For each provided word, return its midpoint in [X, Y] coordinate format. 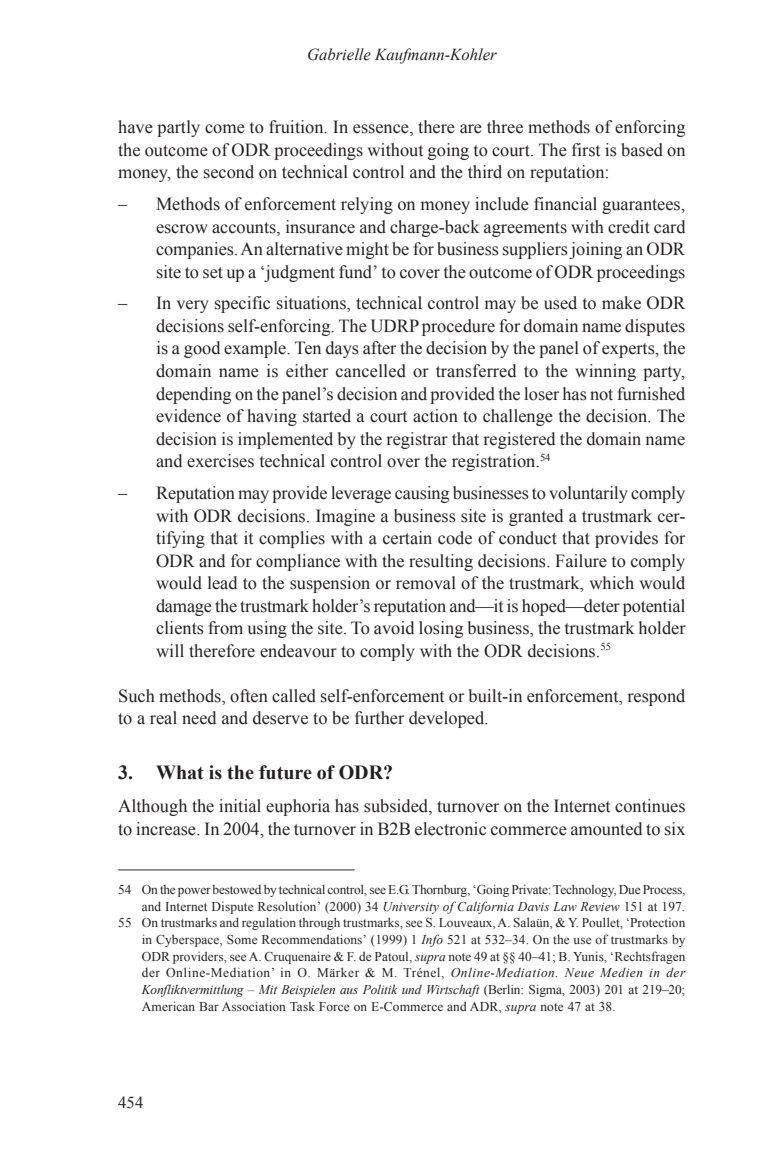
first [586, 150]
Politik [380, 989]
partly [178, 128]
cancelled [371, 371]
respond [656, 697]
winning [605, 372]
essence [382, 130]
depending [193, 395]
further [379, 718]
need [199, 718]
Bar [209, 1006]
